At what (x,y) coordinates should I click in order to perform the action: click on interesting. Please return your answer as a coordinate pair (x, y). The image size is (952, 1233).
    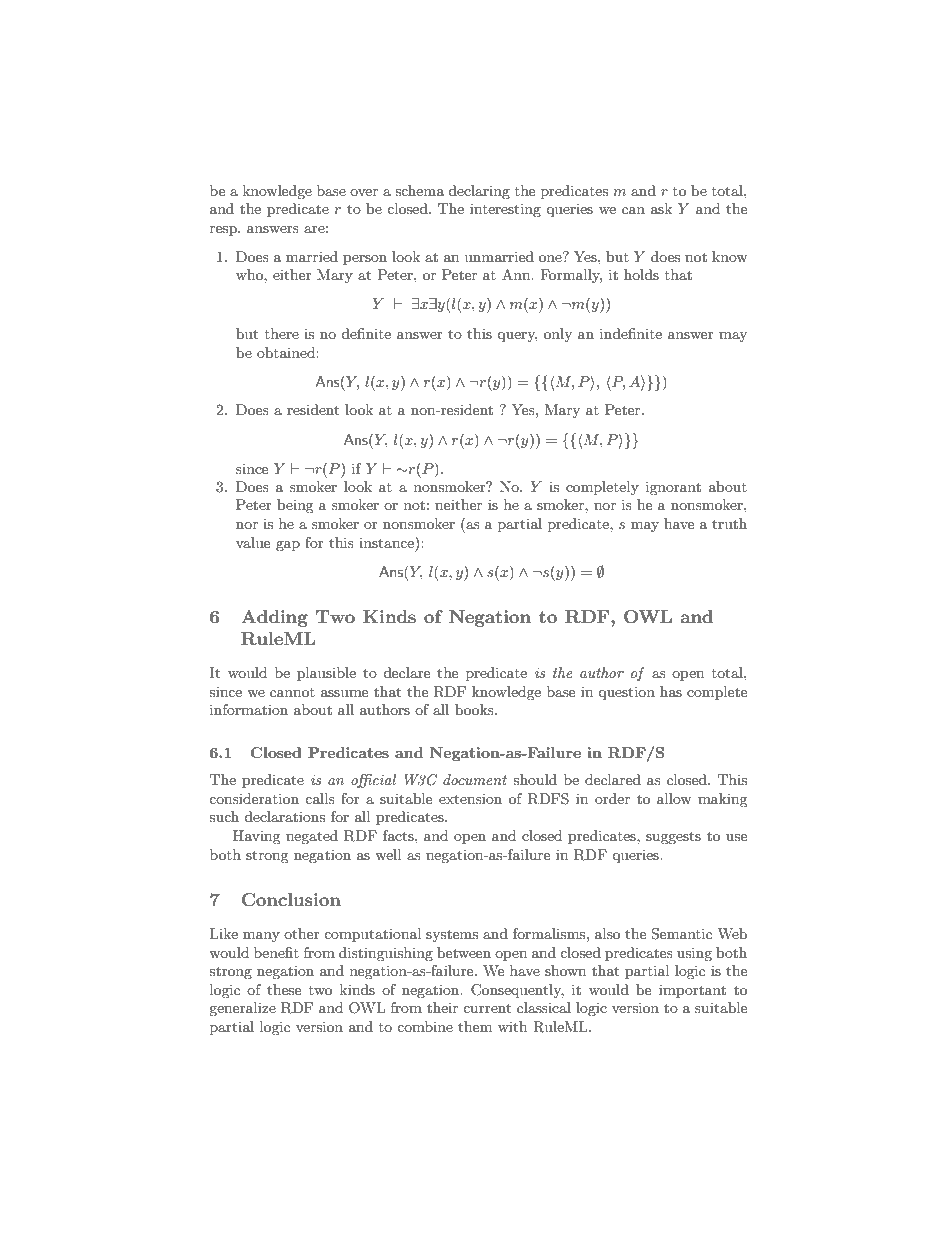
    Looking at the image, I should click on (505, 210).
